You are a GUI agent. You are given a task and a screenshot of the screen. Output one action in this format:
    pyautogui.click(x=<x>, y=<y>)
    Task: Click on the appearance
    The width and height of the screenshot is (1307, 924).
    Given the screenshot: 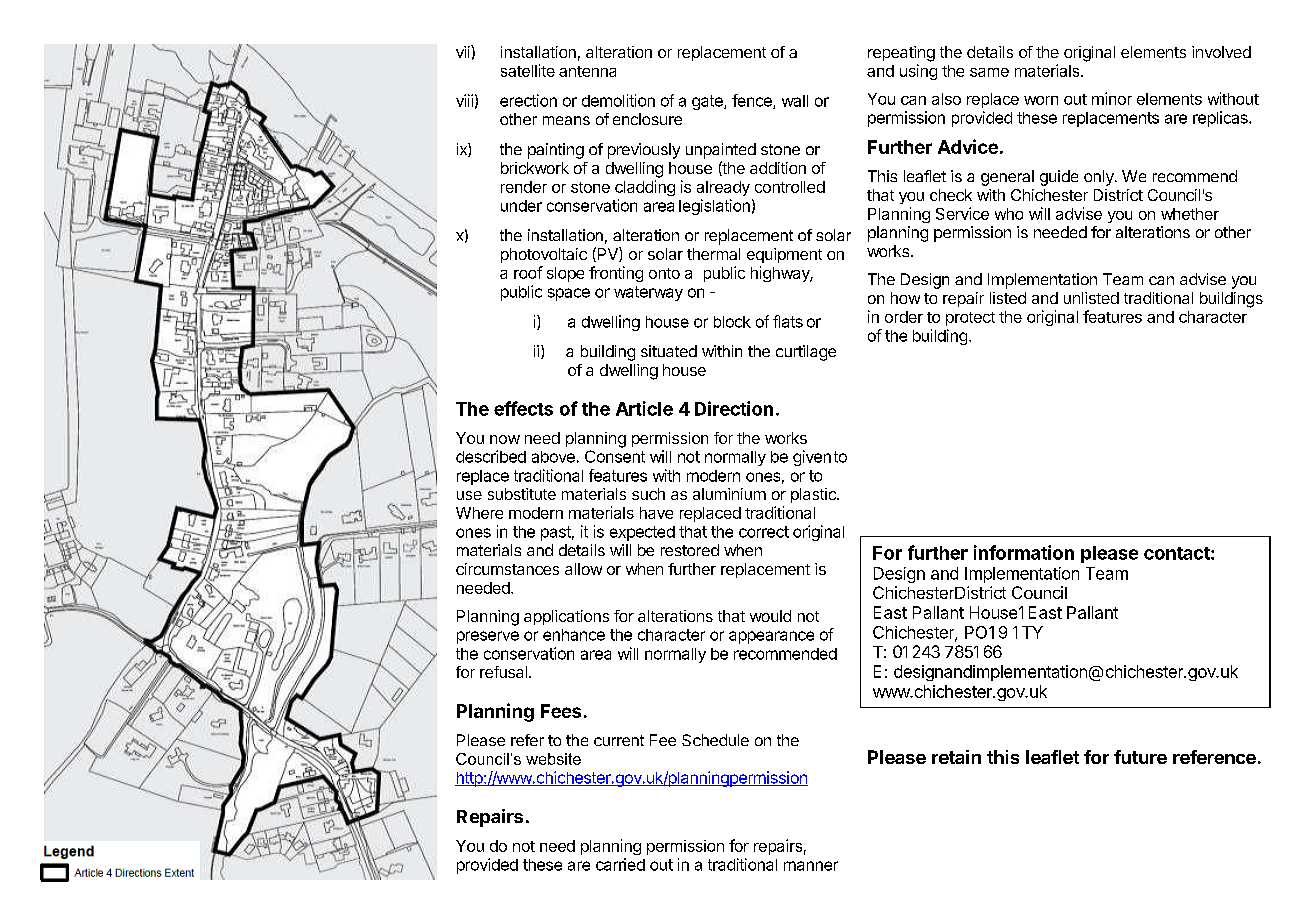 What is the action you would take?
    pyautogui.click(x=771, y=637)
